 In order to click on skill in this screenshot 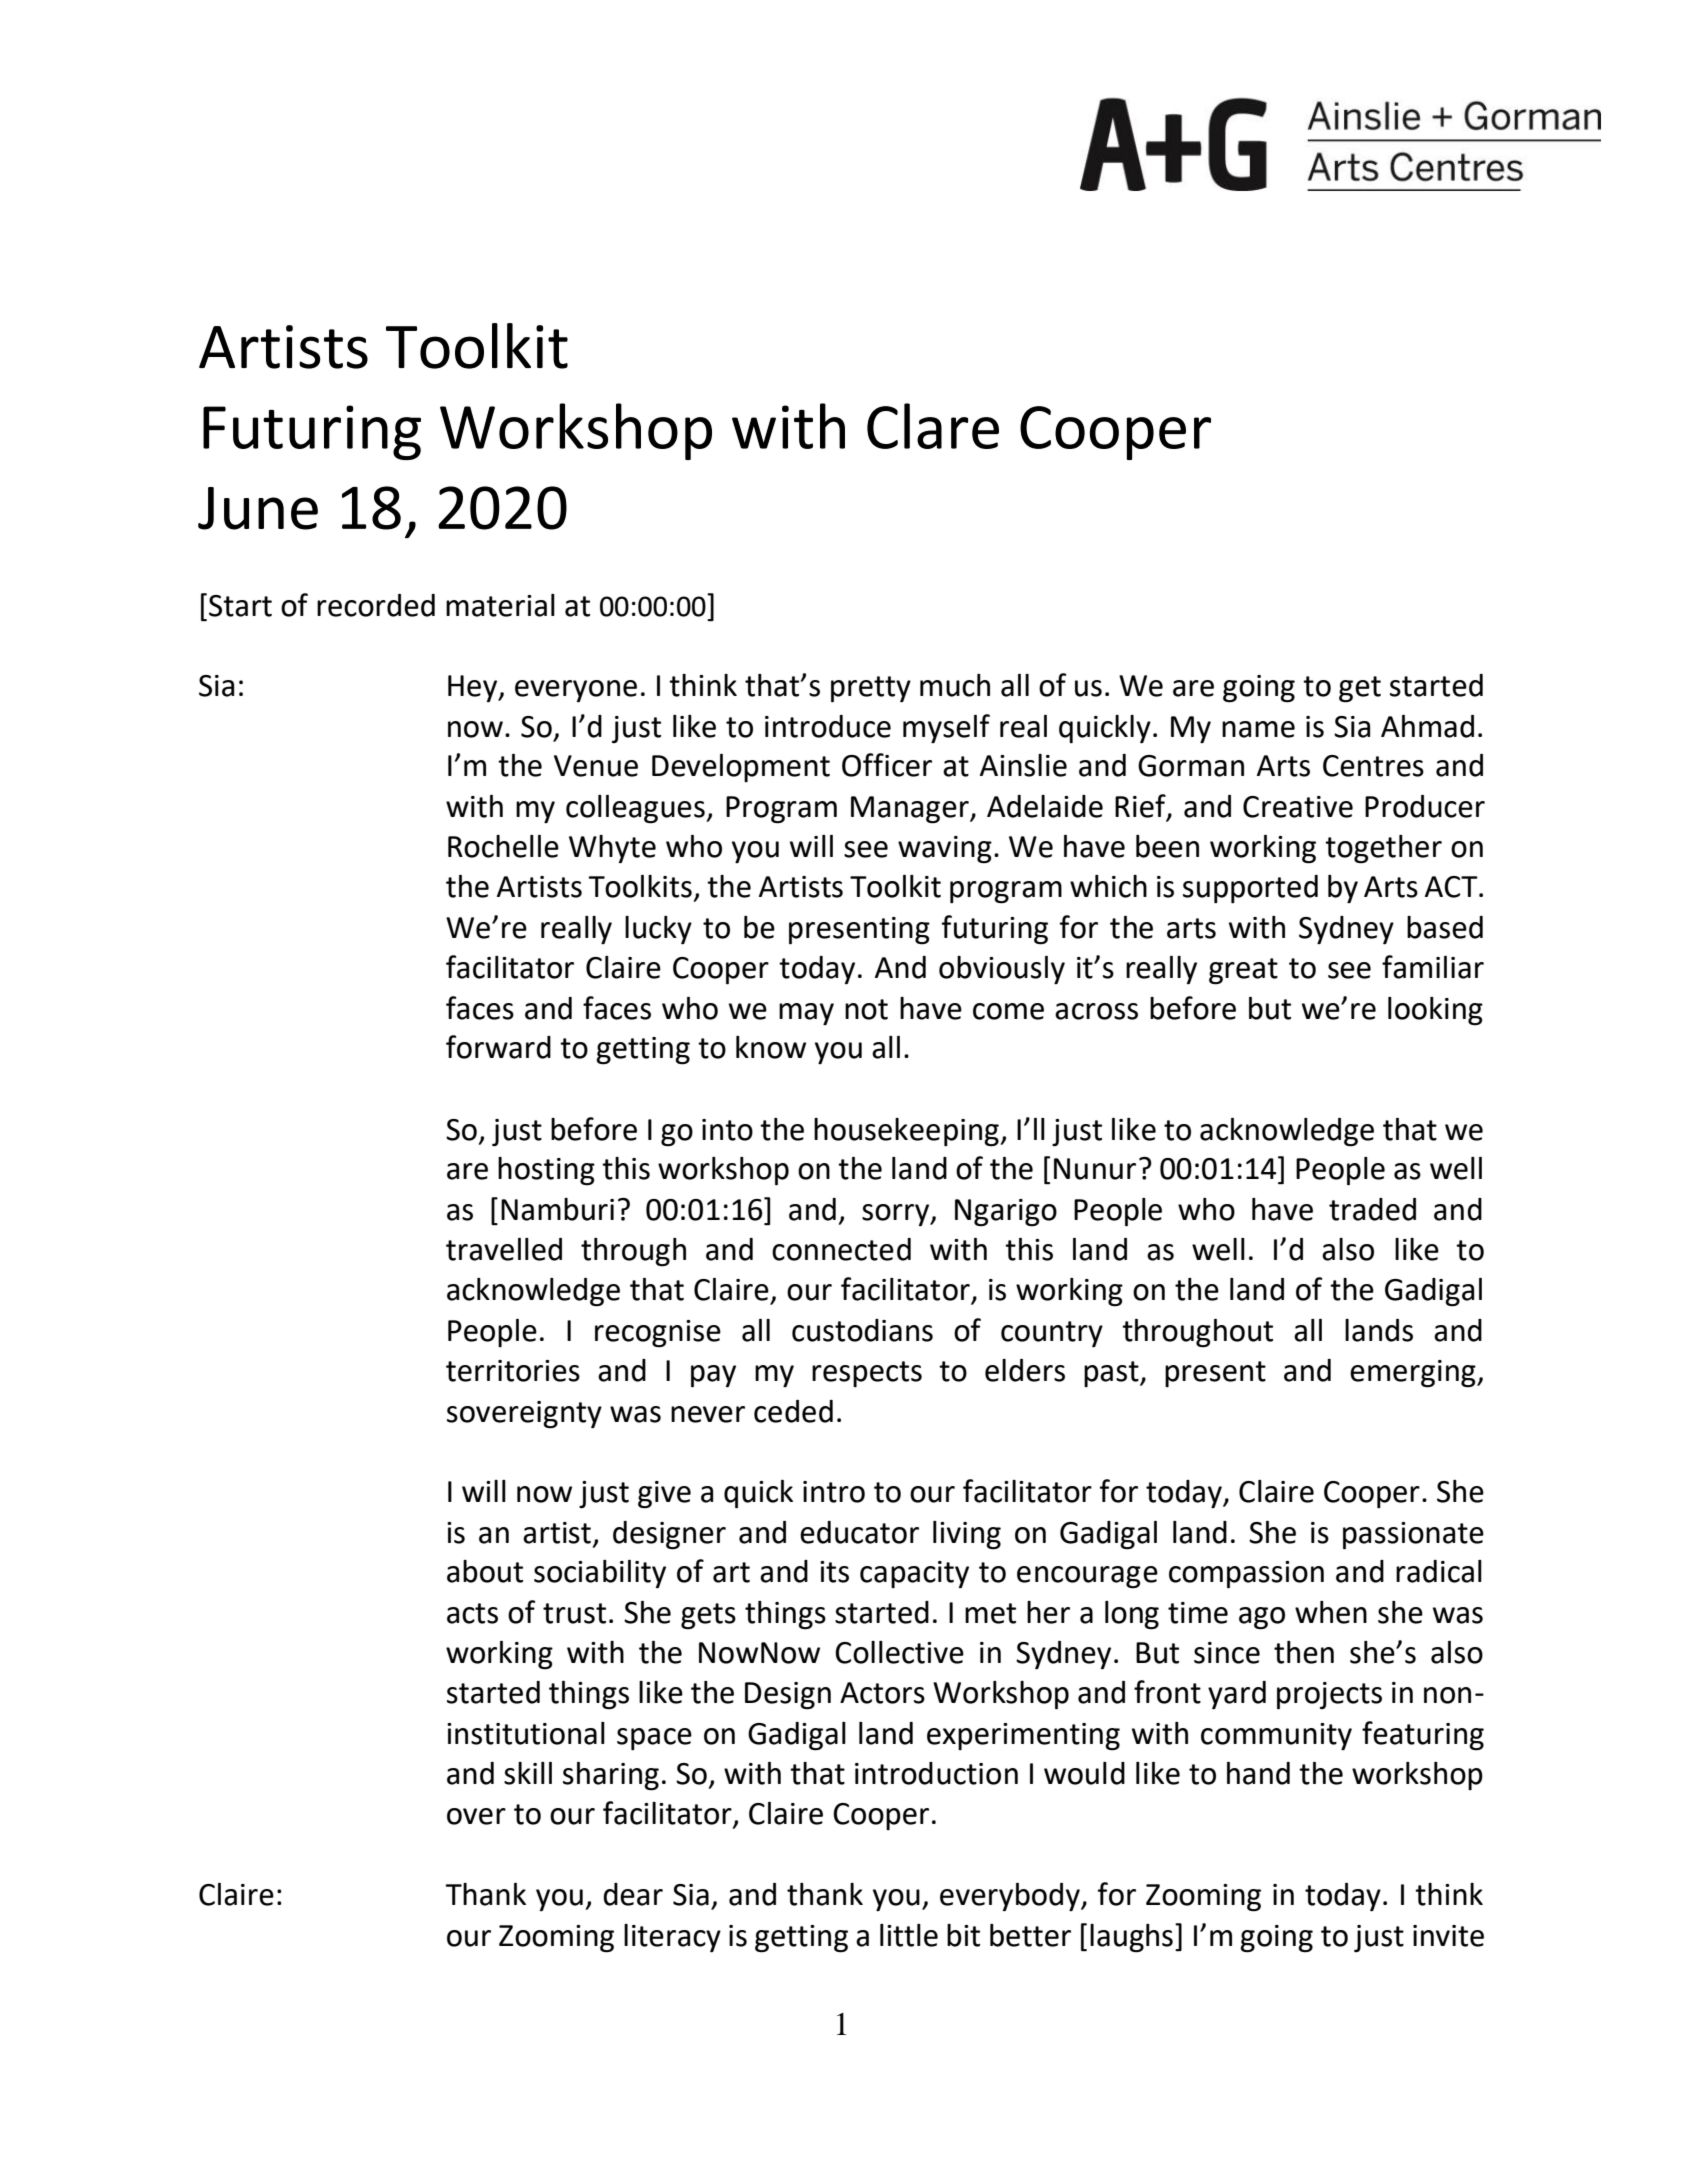, I will do `click(528, 1773)`.
